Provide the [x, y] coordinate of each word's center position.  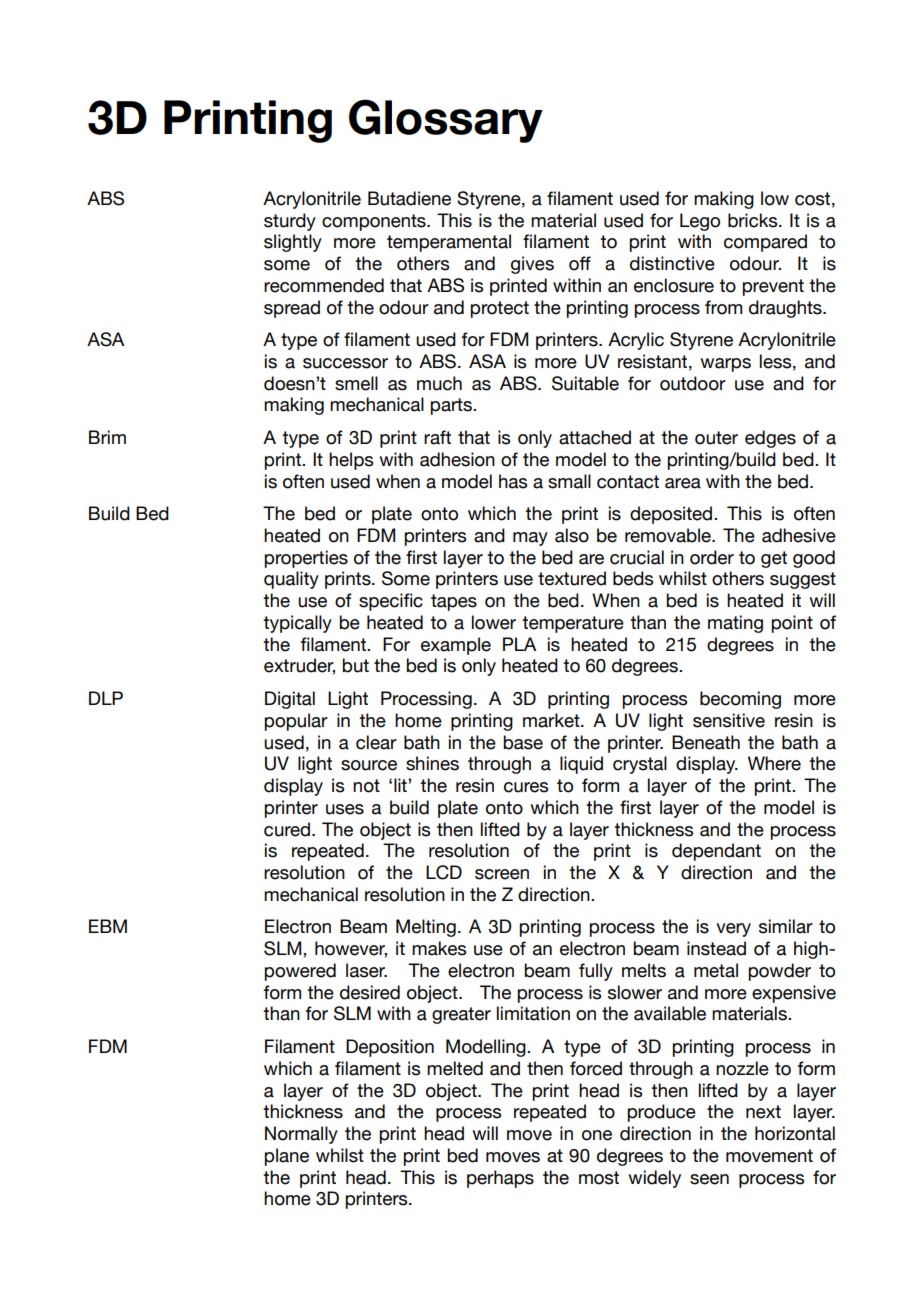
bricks [754, 220]
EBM [108, 926]
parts [452, 406]
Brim [107, 437]
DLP [106, 698]
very [733, 930]
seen [709, 1179]
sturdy [290, 222]
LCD [444, 872]
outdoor [693, 383]
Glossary [446, 121]
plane [286, 1157]
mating [735, 624]
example [456, 646]
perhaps [500, 1179]
